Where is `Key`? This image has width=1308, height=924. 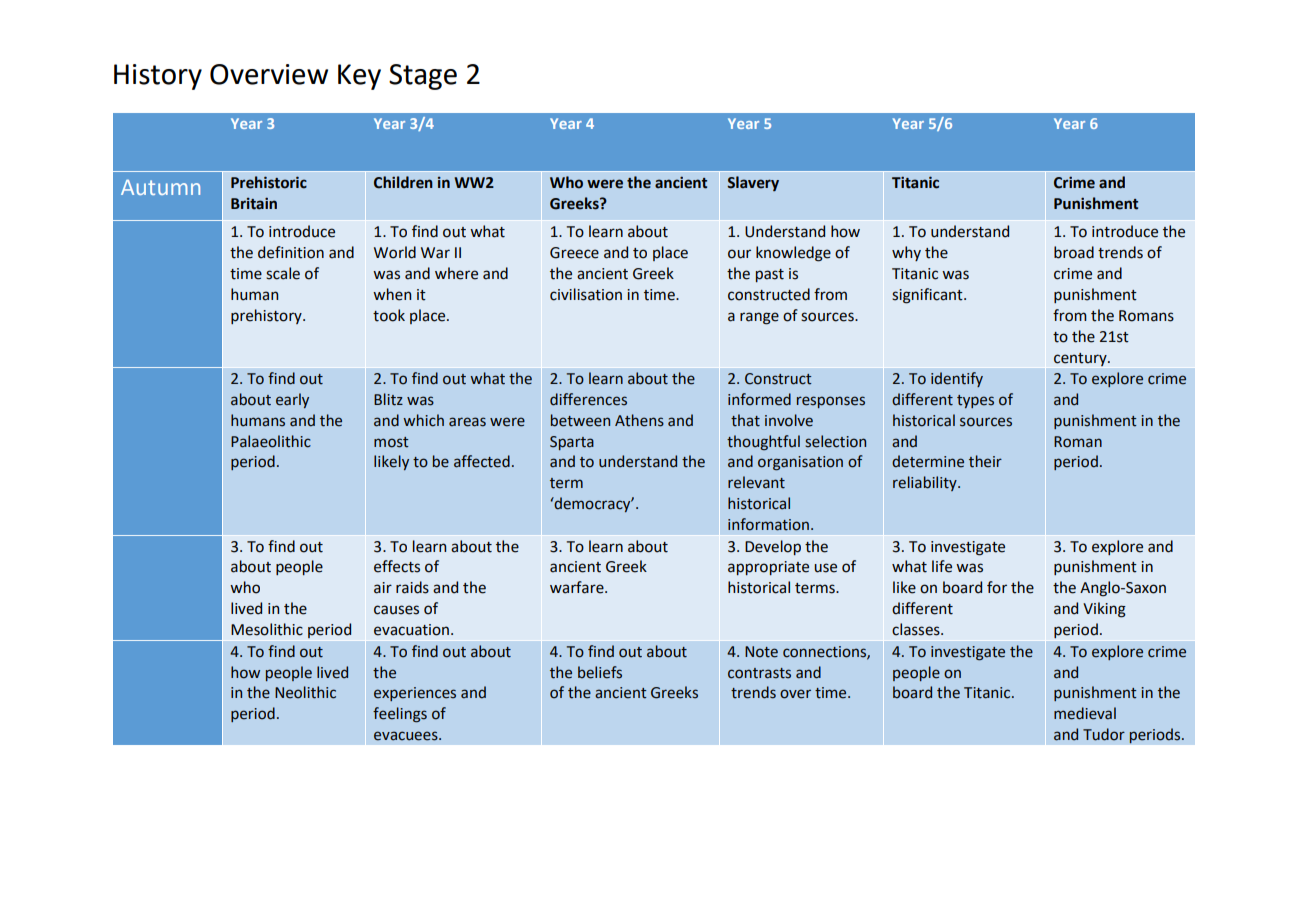
Key is located at coordinates (359, 77).
